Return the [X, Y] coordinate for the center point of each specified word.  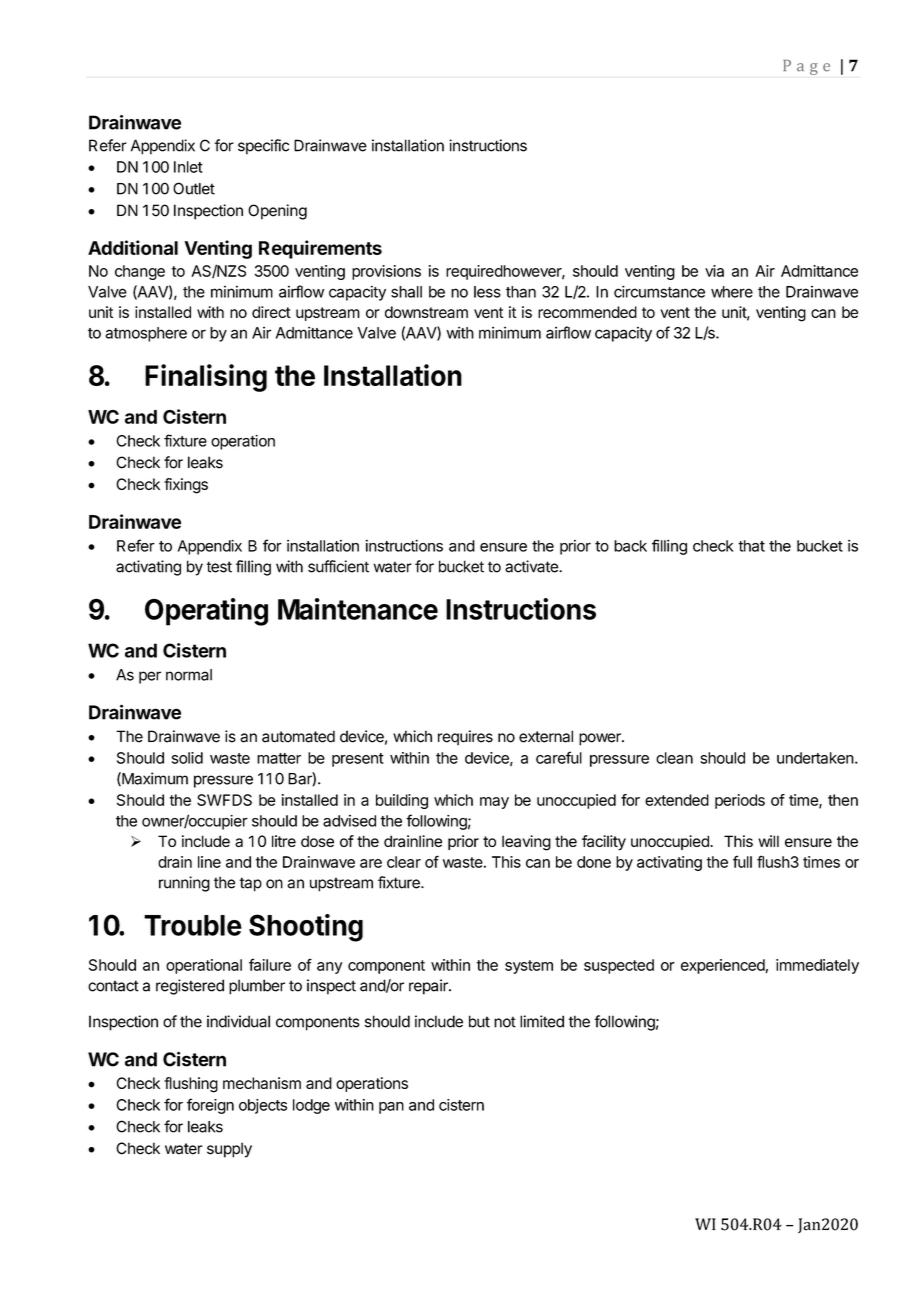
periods [740, 801]
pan [391, 1108]
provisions [386, 272]
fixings [186, 486]
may [494, 803]
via [714, 271]
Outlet [194, 188]
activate [532, 566]
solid [187, 758]
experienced [723, 966]
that [751, 546]
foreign [210, 1106]
